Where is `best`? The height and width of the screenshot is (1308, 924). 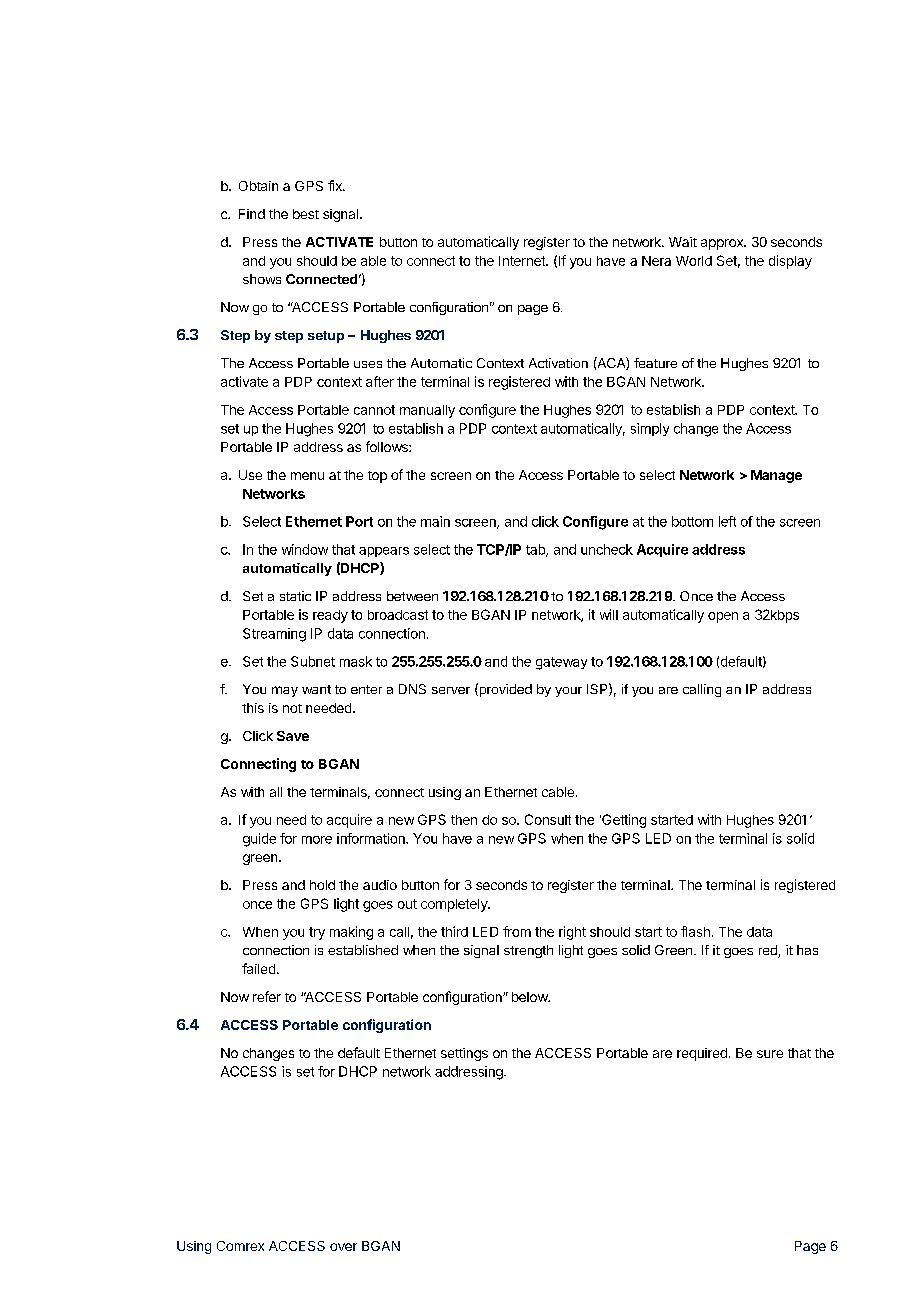
best is located at coordinates (306, 214).
